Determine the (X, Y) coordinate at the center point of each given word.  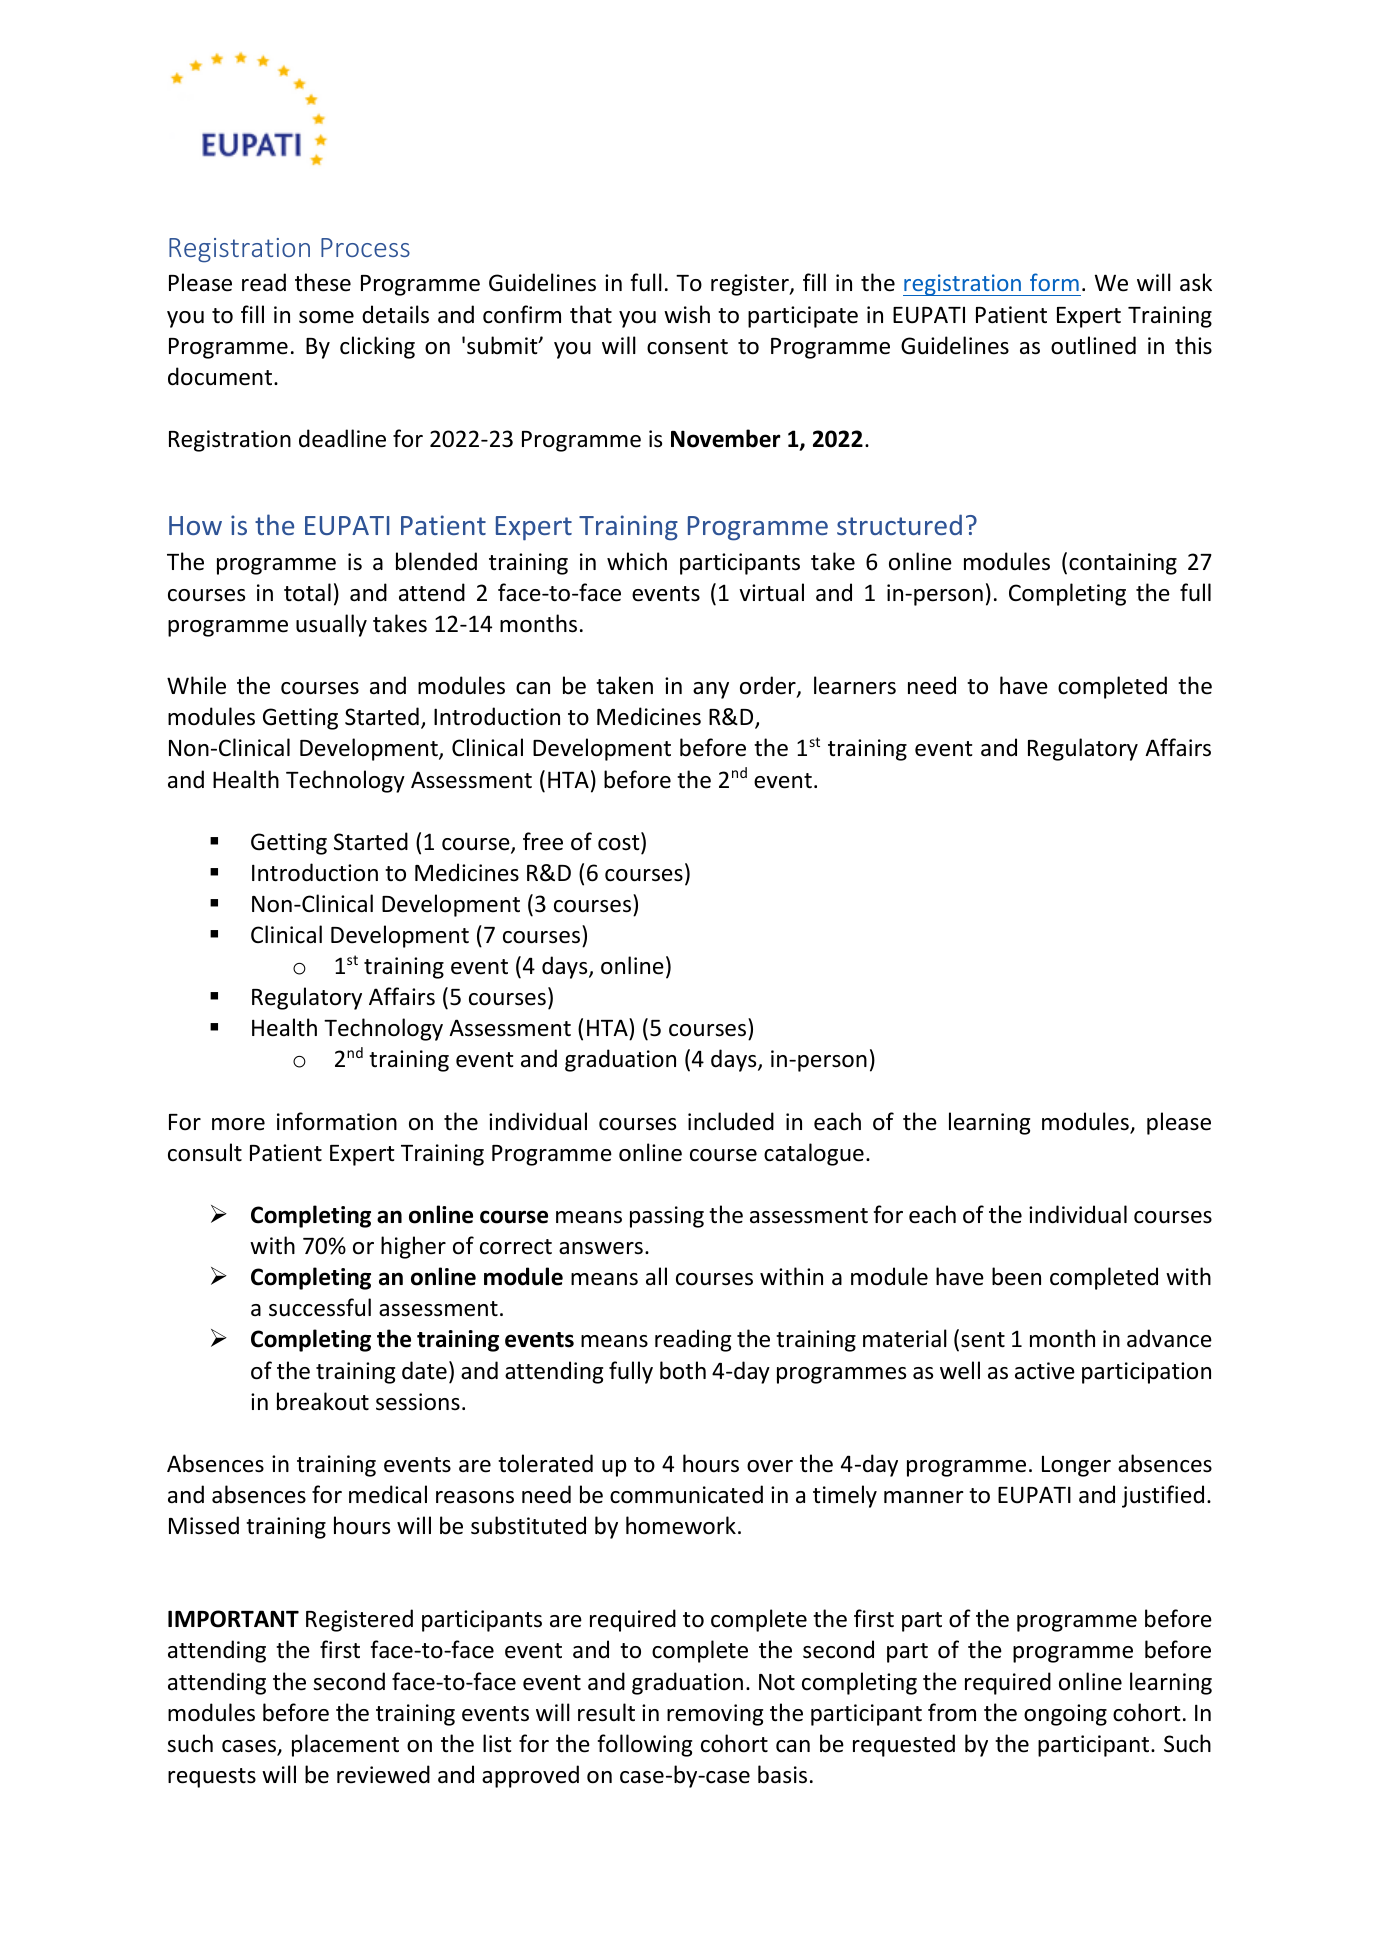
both (683, 1370)
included (731, 1121)
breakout (323, 1401)
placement (345, 1745)
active (1045, 1371)
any (711, 690)
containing (1123, 564)
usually (331, 625)
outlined (1093, 345)
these (323, 282)
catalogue (814, 1154)
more (238, 1124)
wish (687, 314)
